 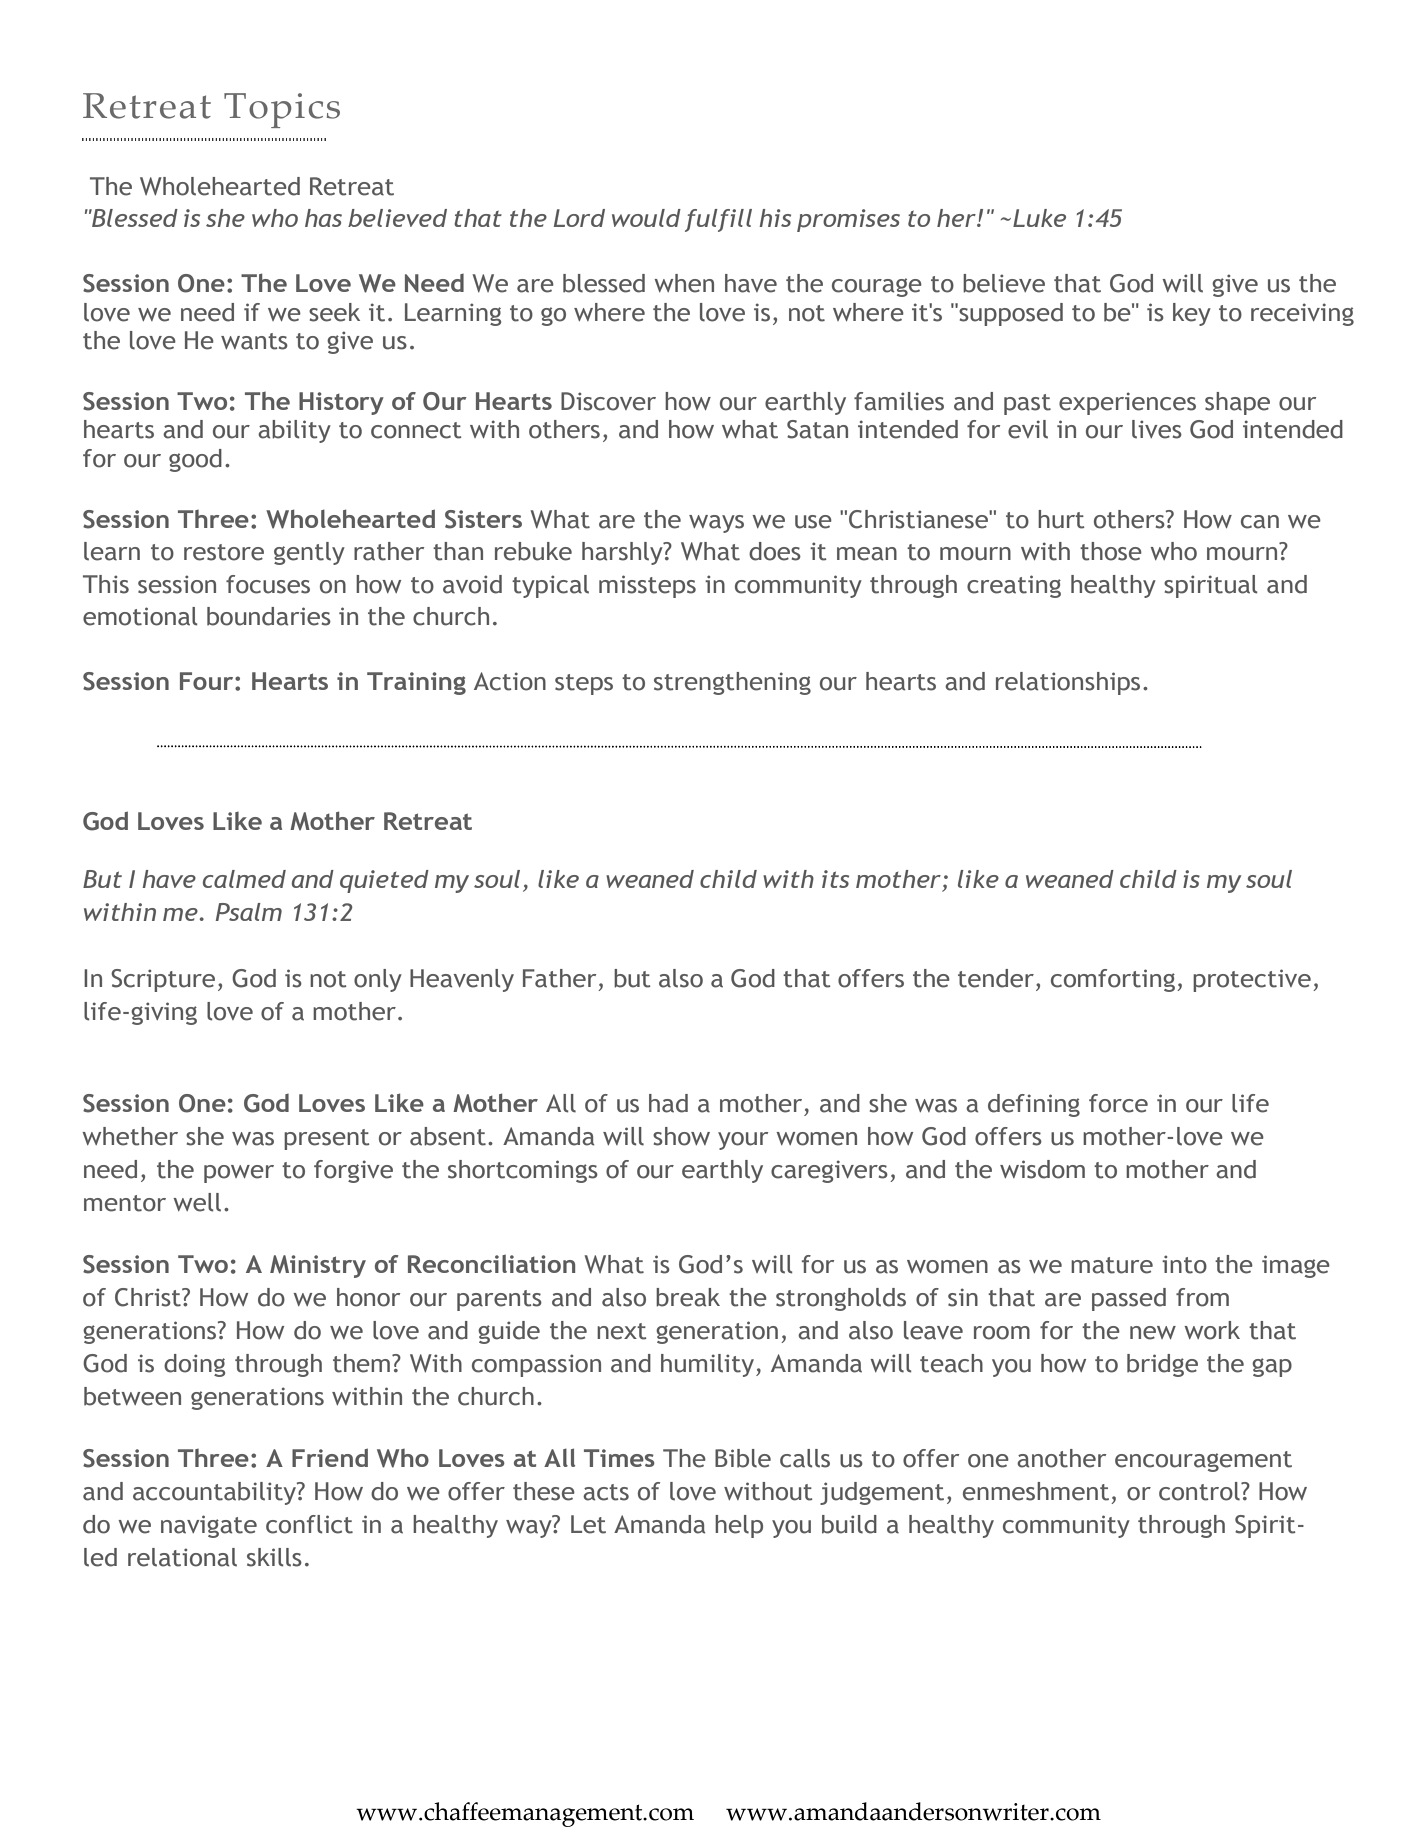 What do you see at coordinates (718, 220) in the image?
I see `fulfill` at bounding box center [718, 220].
